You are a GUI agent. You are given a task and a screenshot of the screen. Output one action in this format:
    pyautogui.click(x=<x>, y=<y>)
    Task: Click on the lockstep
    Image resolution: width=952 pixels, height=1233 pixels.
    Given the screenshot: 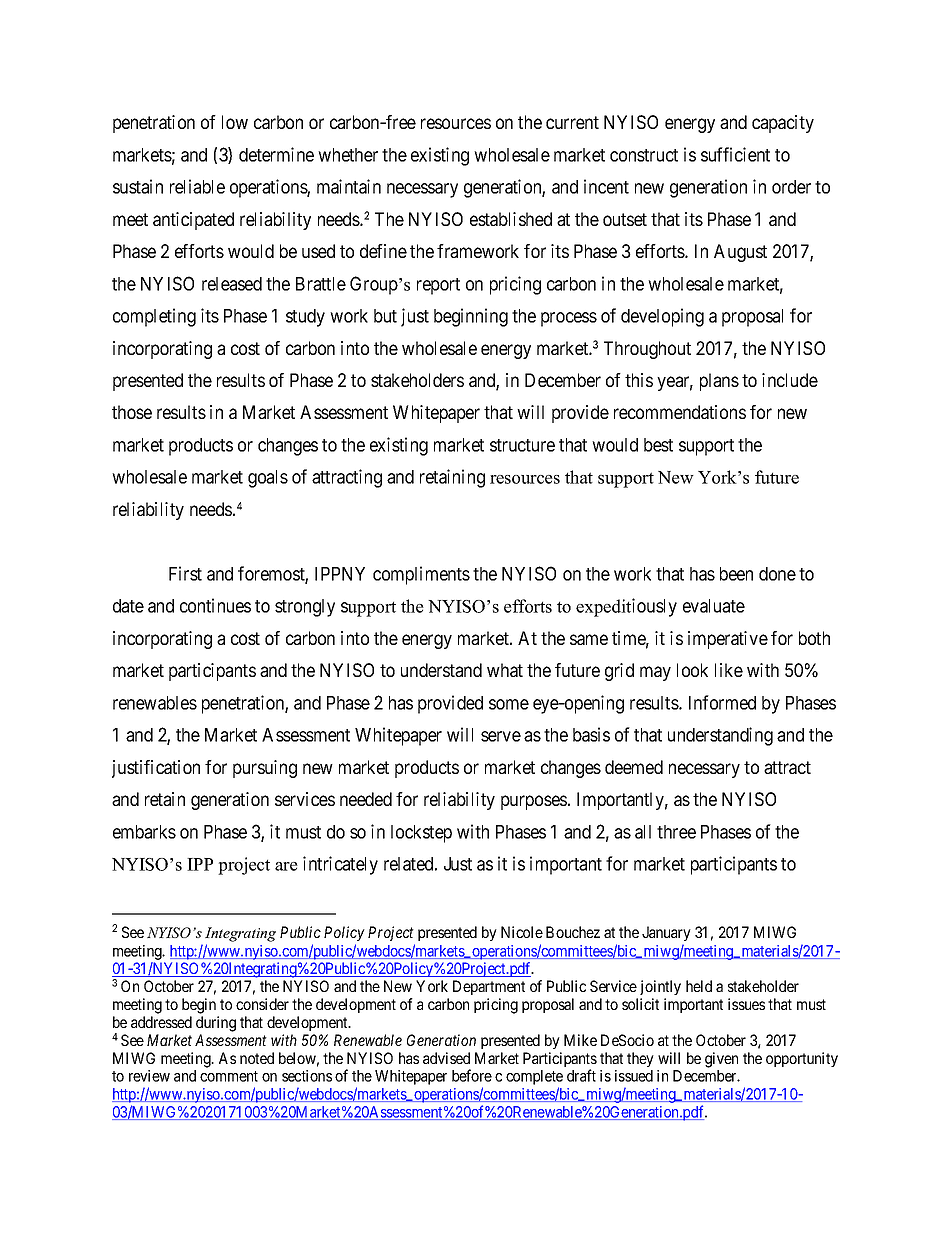 What is the action you would take?
    pyautogui.click(x=421, y=834)
